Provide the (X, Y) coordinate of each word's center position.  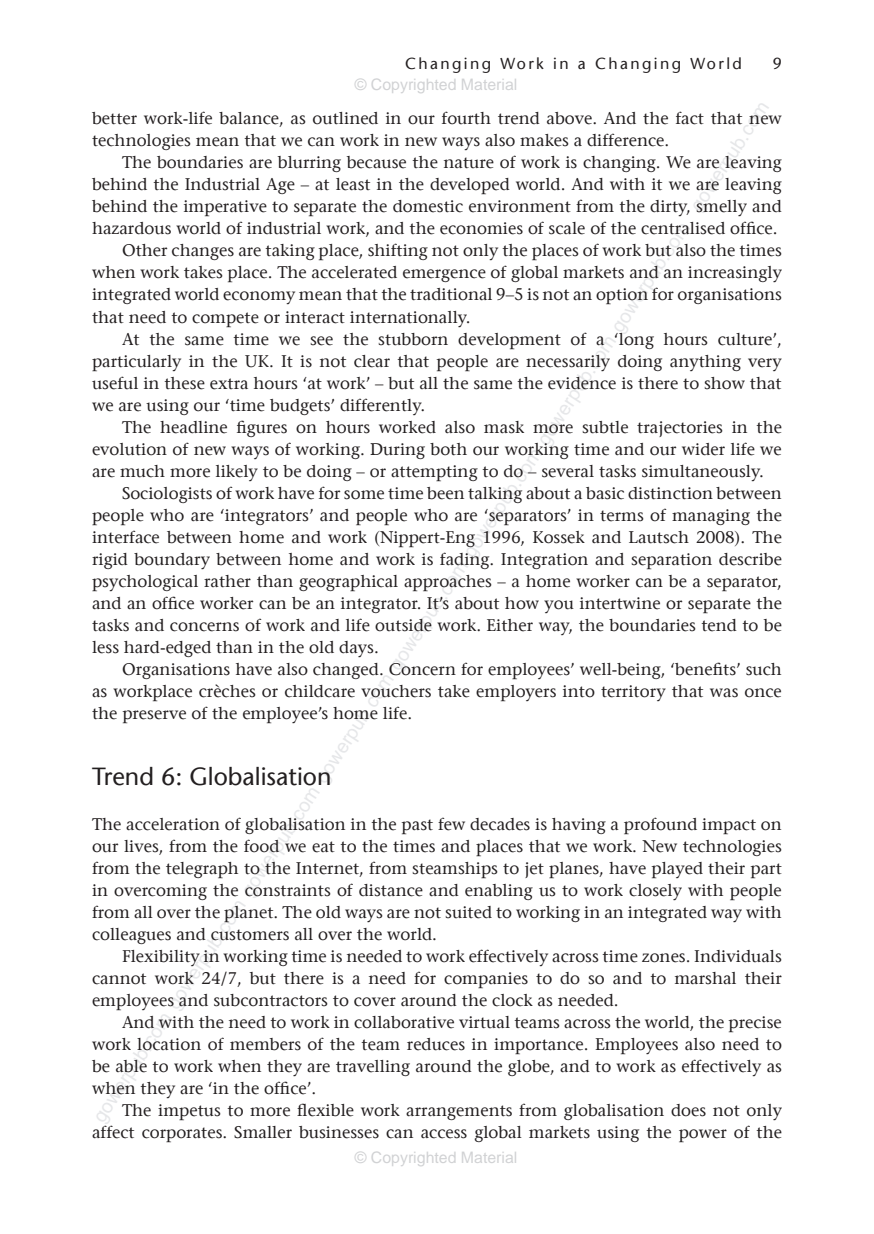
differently (382, 406)
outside (403, 625)
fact (690, 118)
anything (705, 363)
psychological (145, 583)
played (677, 870)
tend (719, 625)
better (114, 118)
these (184, 383)
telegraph (202, 870)
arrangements (459, 1112)
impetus (189, 1112)
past (417, 827)
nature (469, 163)
